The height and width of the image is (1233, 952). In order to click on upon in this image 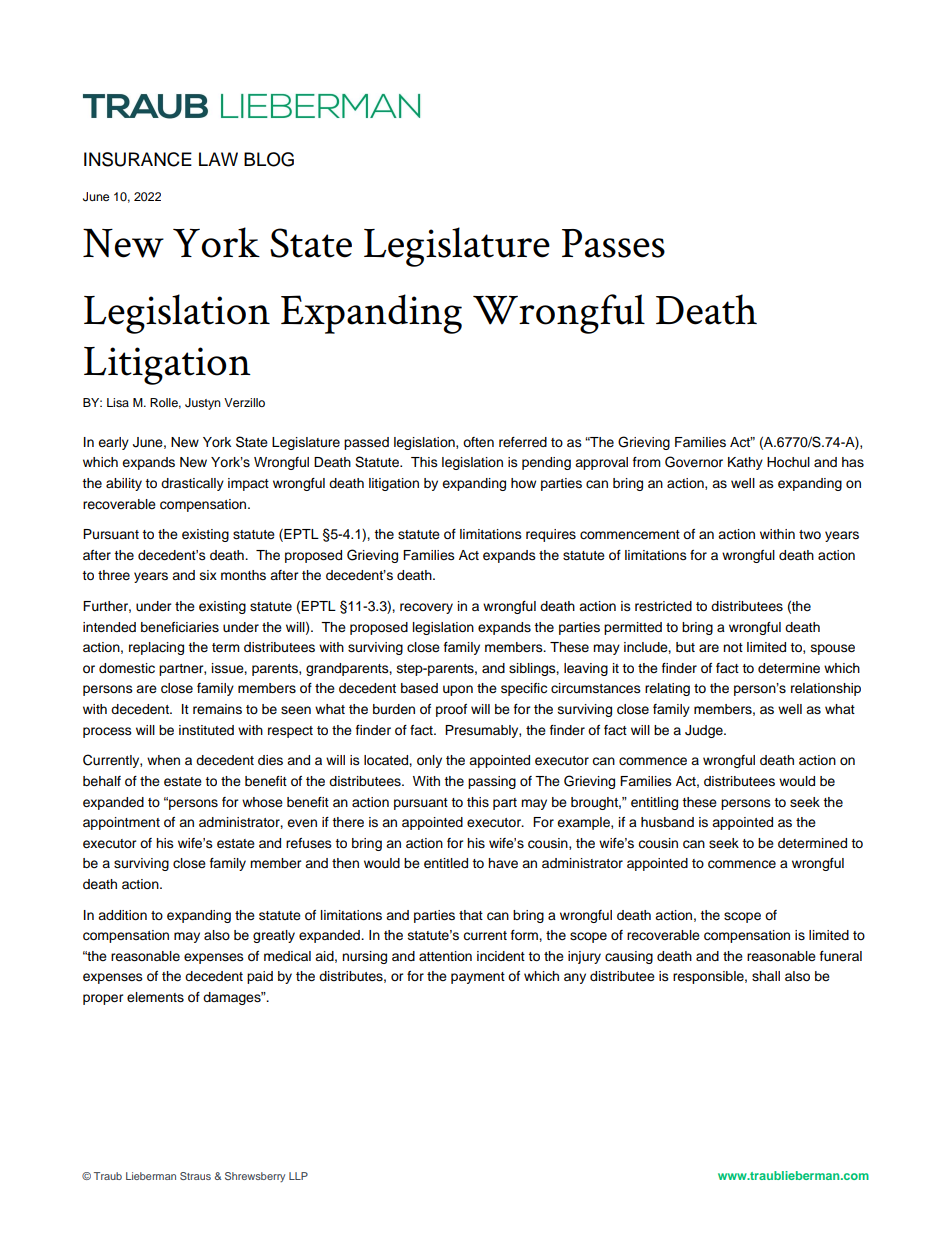, I will do `click(458, 690)`.
